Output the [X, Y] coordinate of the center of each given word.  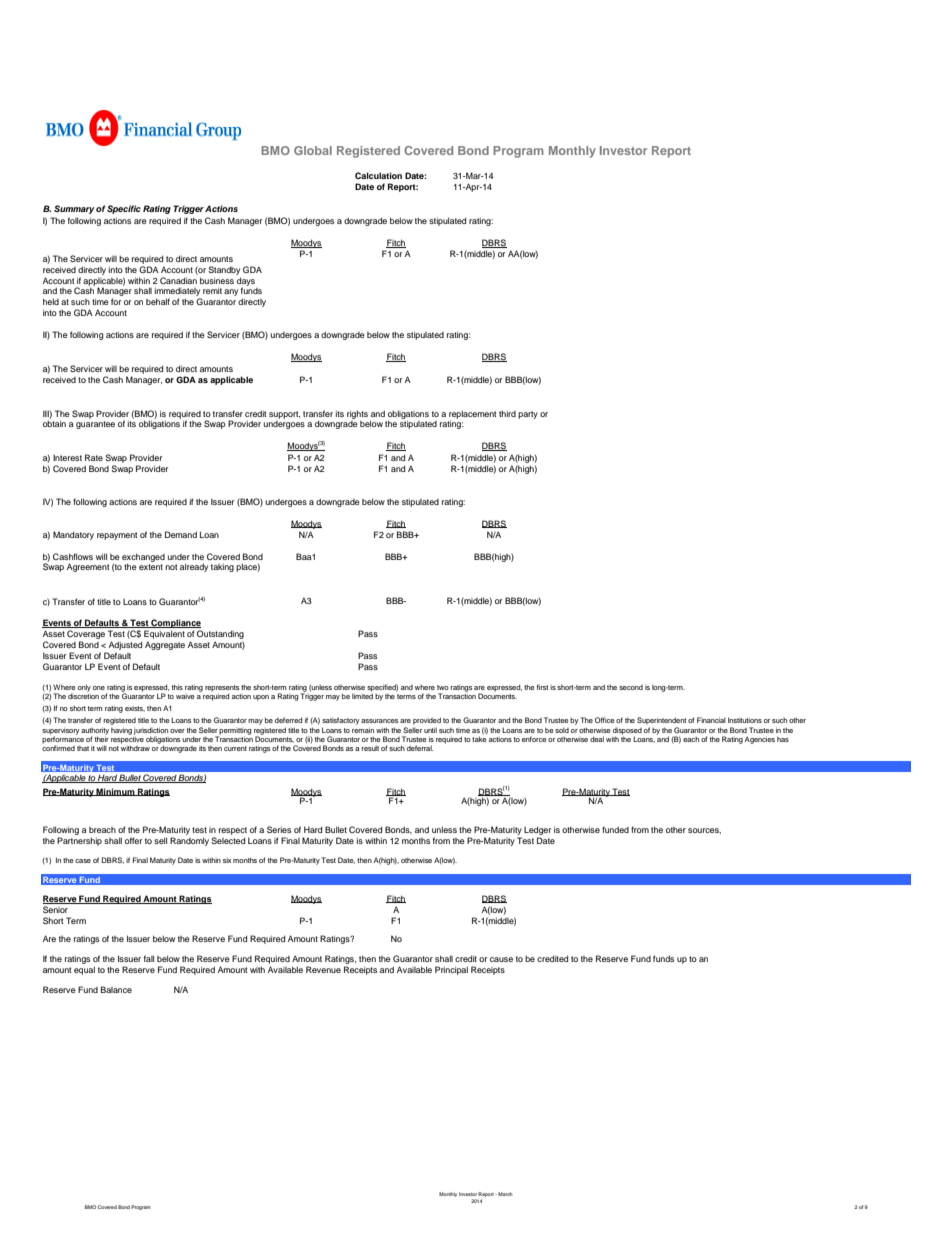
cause [501, 959]
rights [357, 414]
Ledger [537, 830]
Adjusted [125, 645]
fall [149, 958]
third [507, 413]
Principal [451, 970]
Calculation [378, 175]
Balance [116, 989]
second [631, 687]
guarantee [95, 425]
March [504, 1194]
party [528, 415]
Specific [124, 209]
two [443, 687]
